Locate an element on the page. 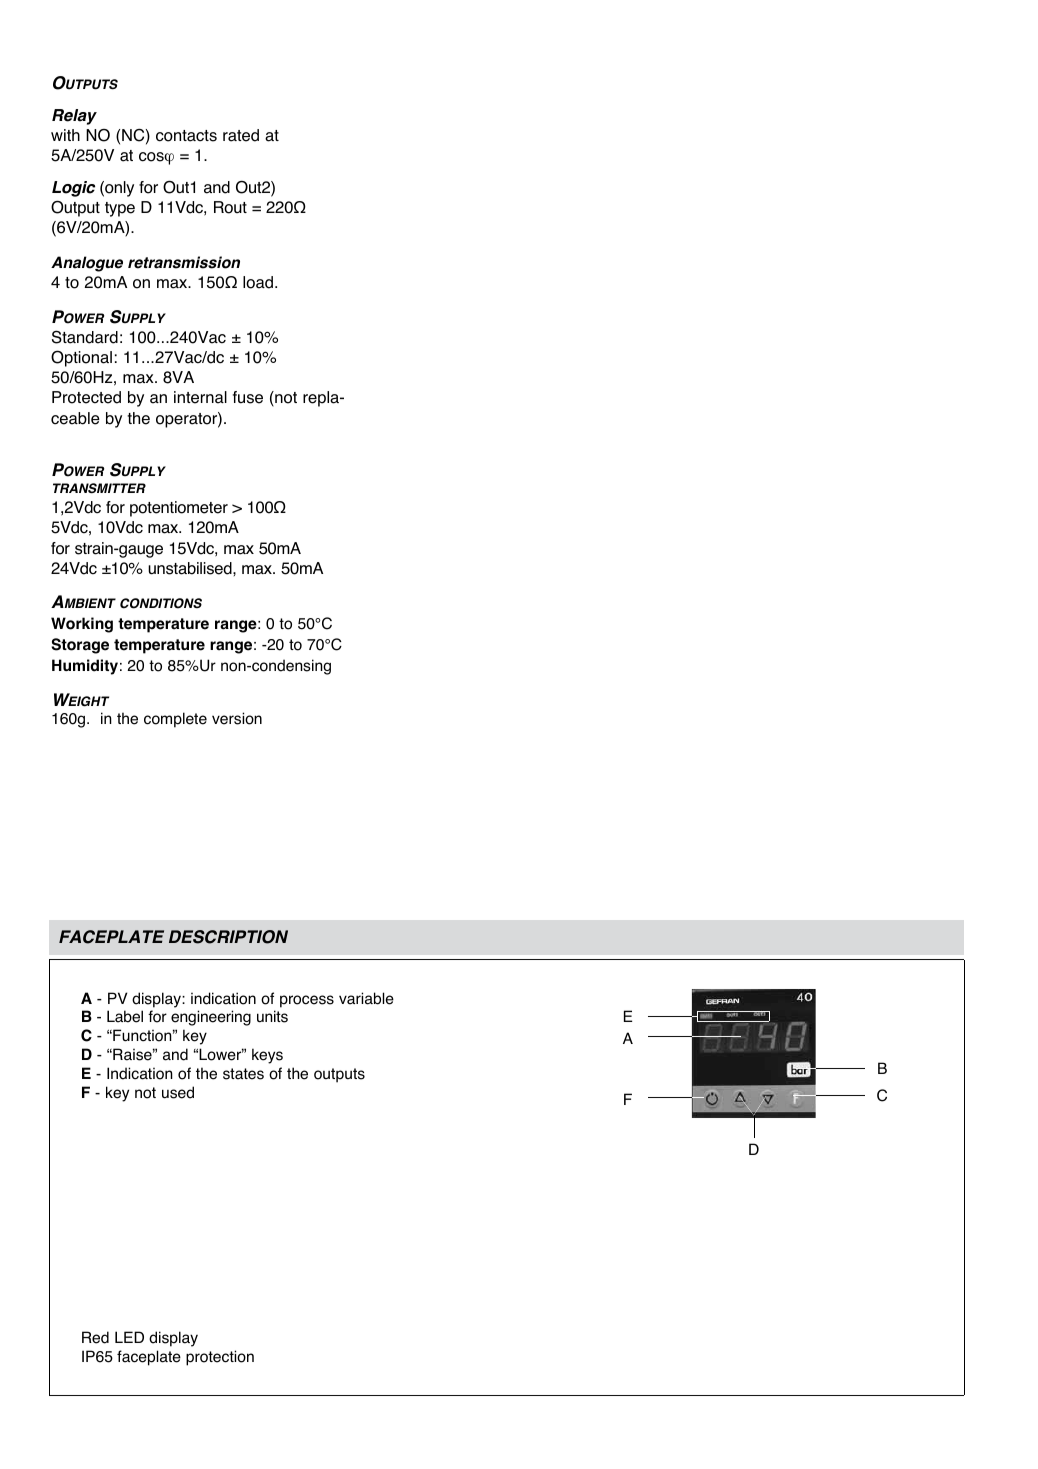 The height and width of the document is (1469, 1038). variable is located at coordinates (366, 998).
